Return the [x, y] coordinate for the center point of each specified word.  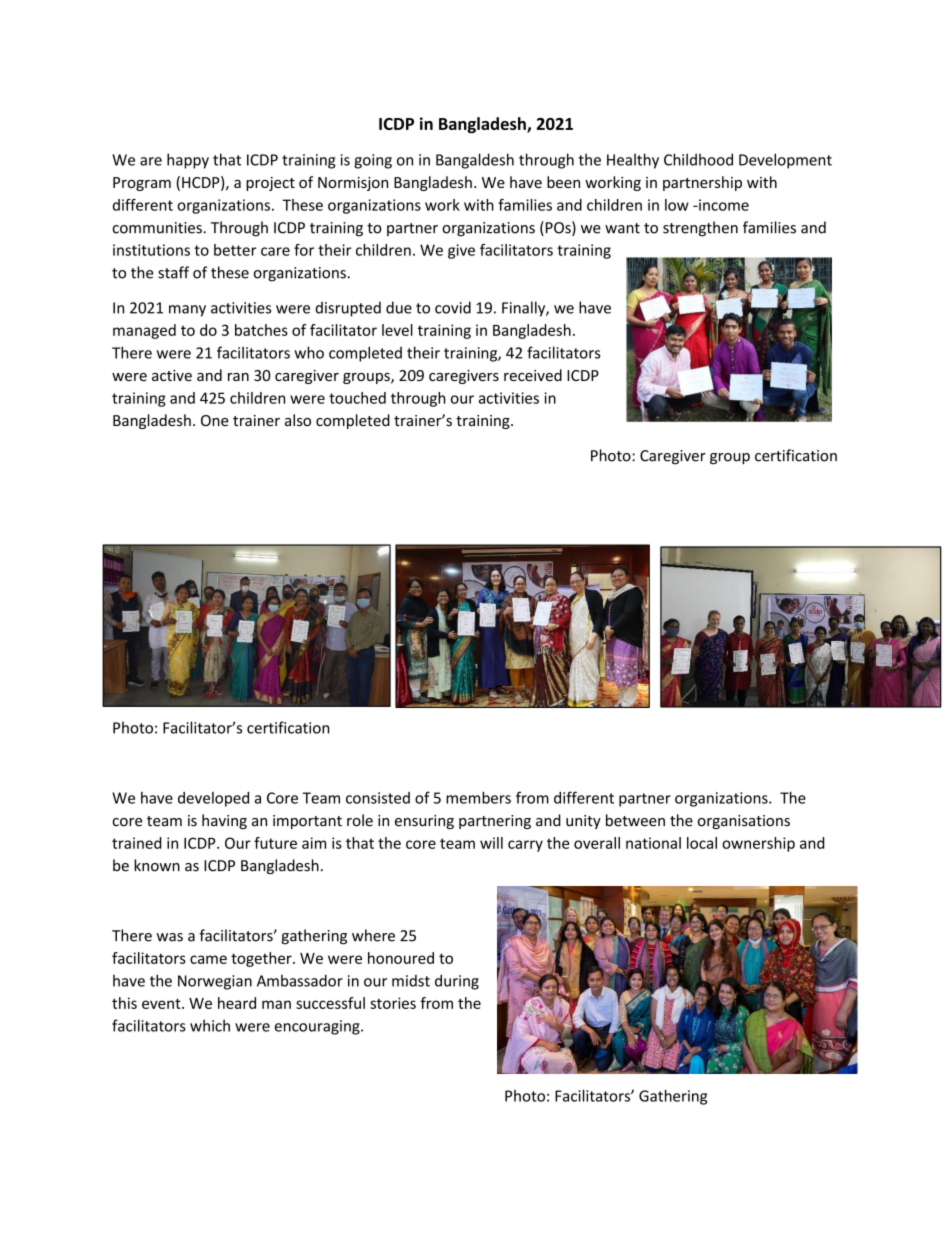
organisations [744, 822]
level [397, 330]
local [702, 843]
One [215, 420]
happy [188, 161]
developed [213, 799]
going [373, 161]
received [533, 375]
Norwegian [215, 982]
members [478, 797]
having [224, 821]
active [172, 375]
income [723, 205]
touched [357, 398]
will [491, 843]
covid [453, 307]
